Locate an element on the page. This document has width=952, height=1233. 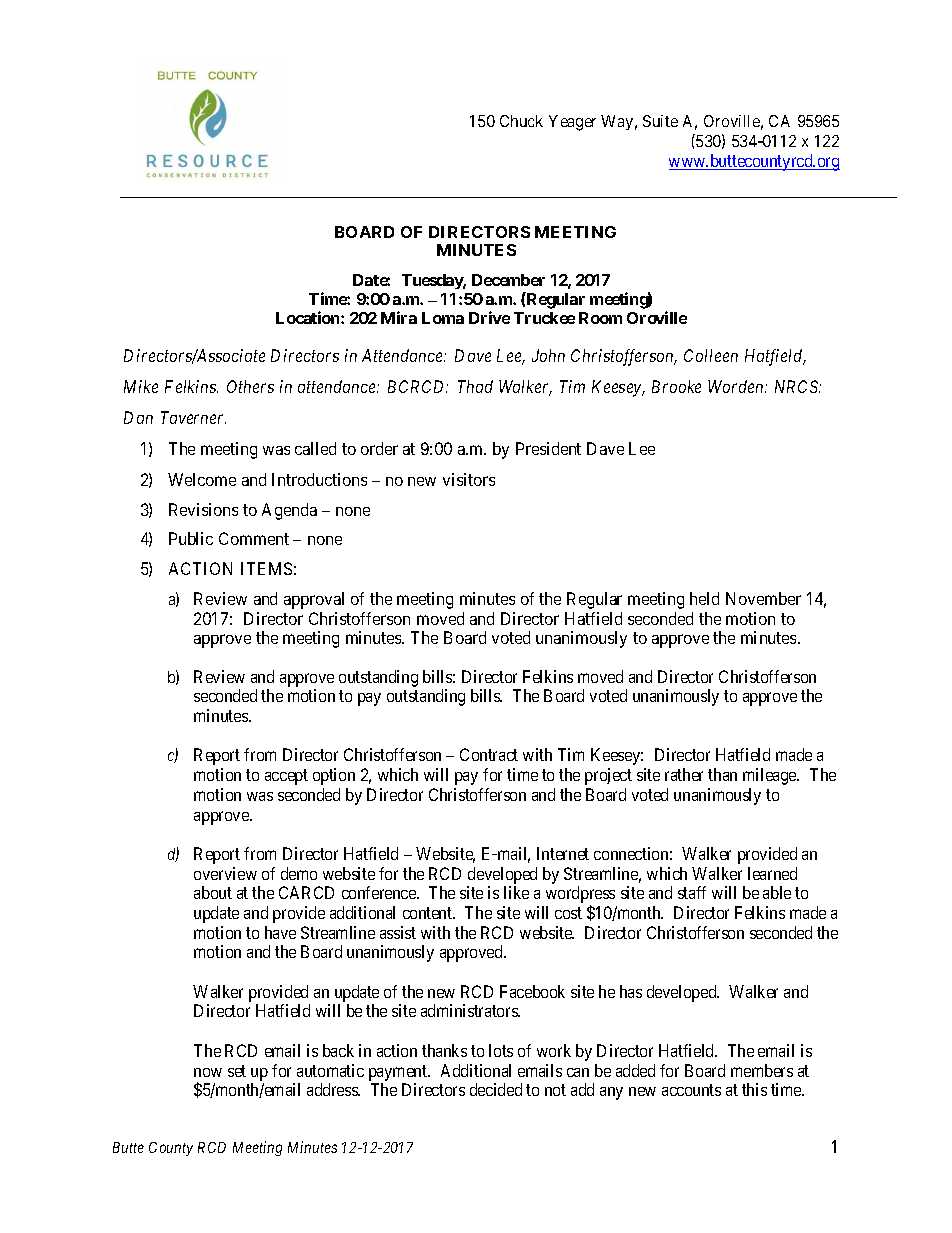
lots is located at coordinates (501, 1050).
